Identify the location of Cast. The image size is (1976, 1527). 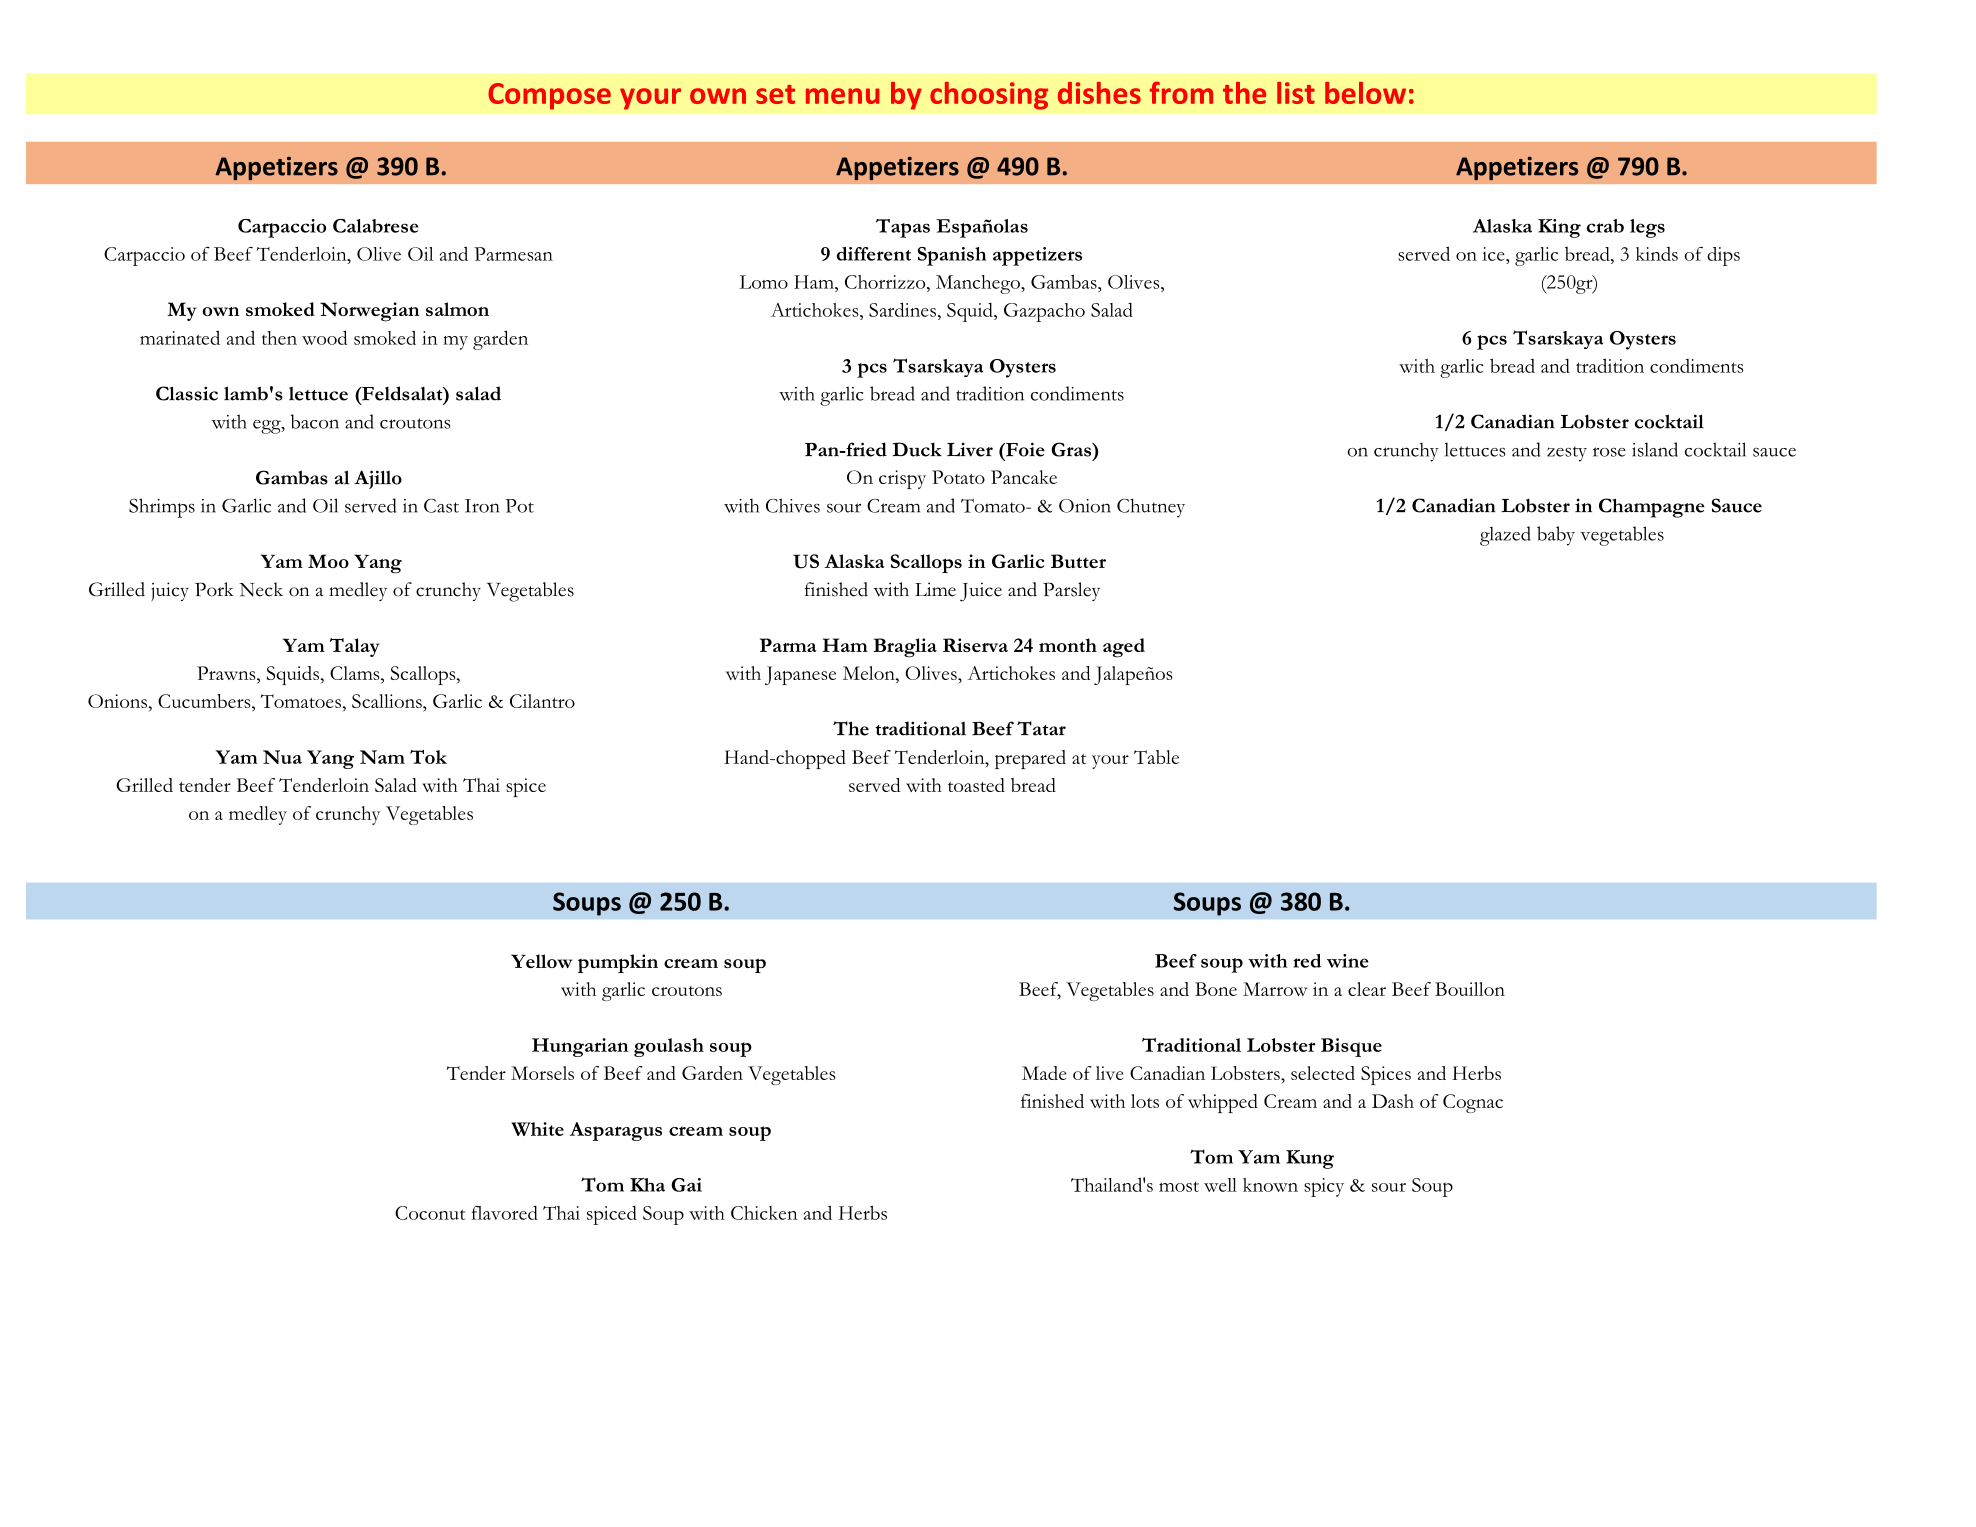
(441, 506).
